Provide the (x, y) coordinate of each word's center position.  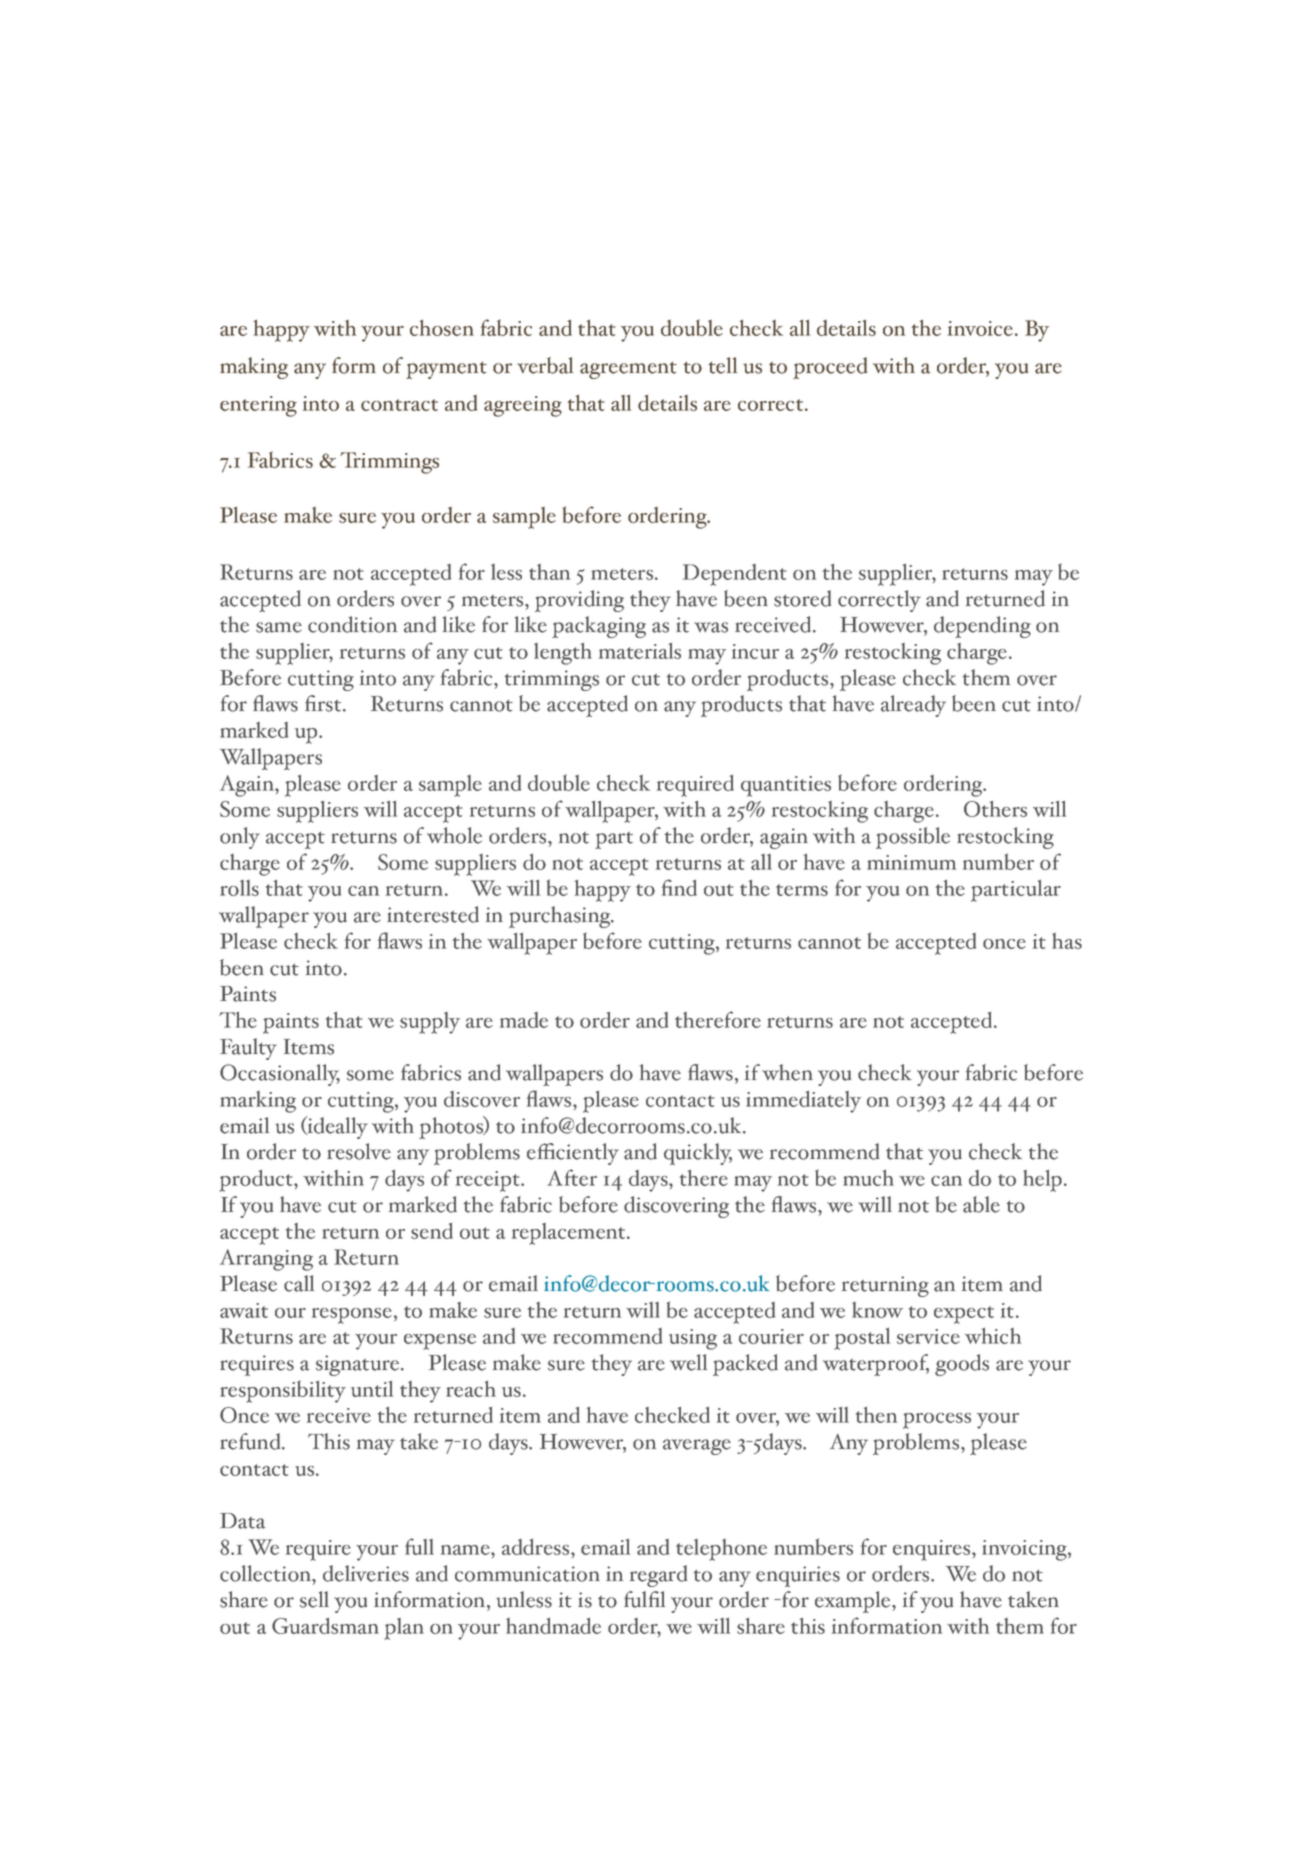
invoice (980, 328)
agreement (628, 370)
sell (314, 1599)
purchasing (561, 917)
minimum (911, 862)
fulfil (644, 1599)
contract (399, 405)
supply (430, 1023)
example (854, 1602)
